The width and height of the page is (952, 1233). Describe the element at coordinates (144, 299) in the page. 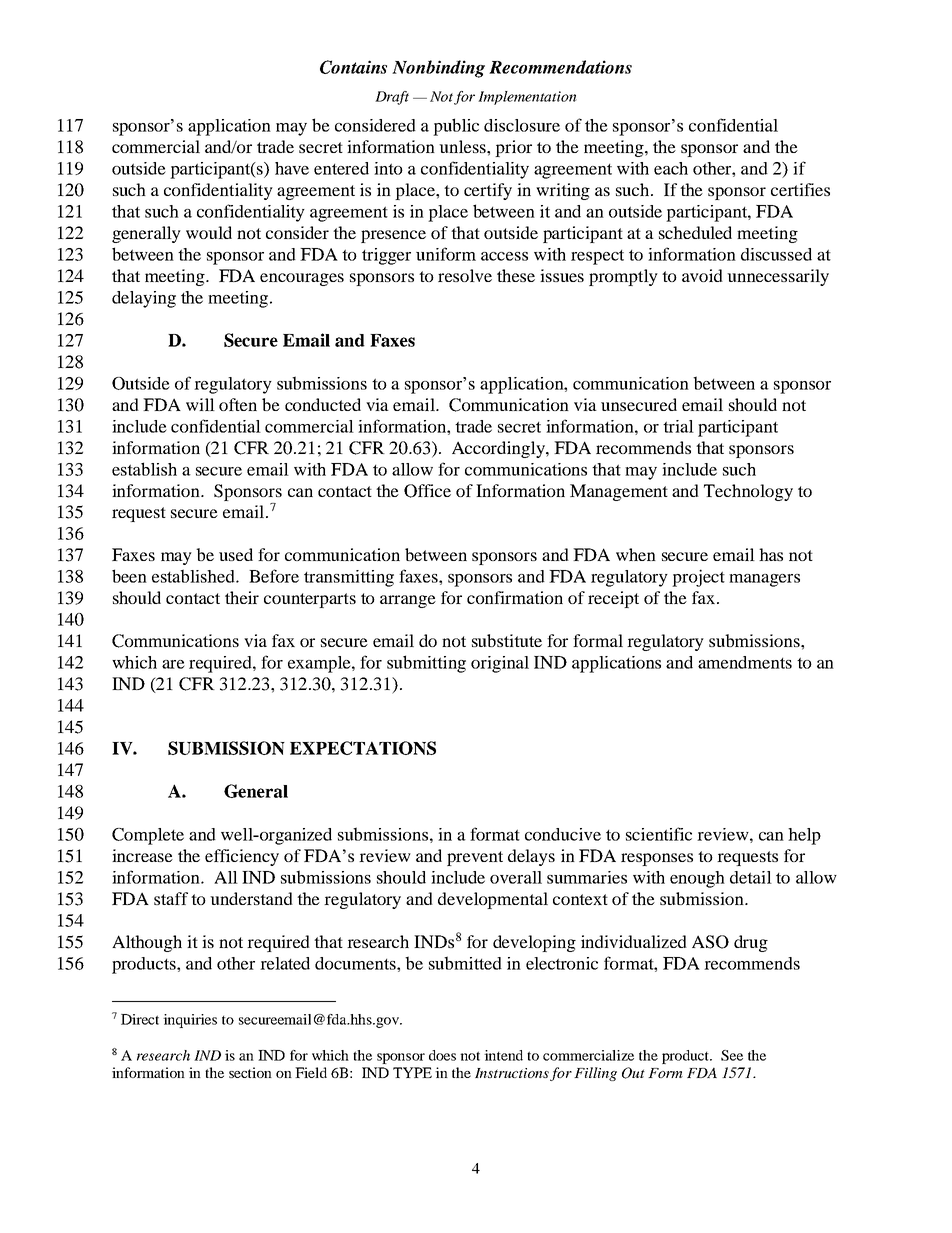

I see `delaying` at that location.
